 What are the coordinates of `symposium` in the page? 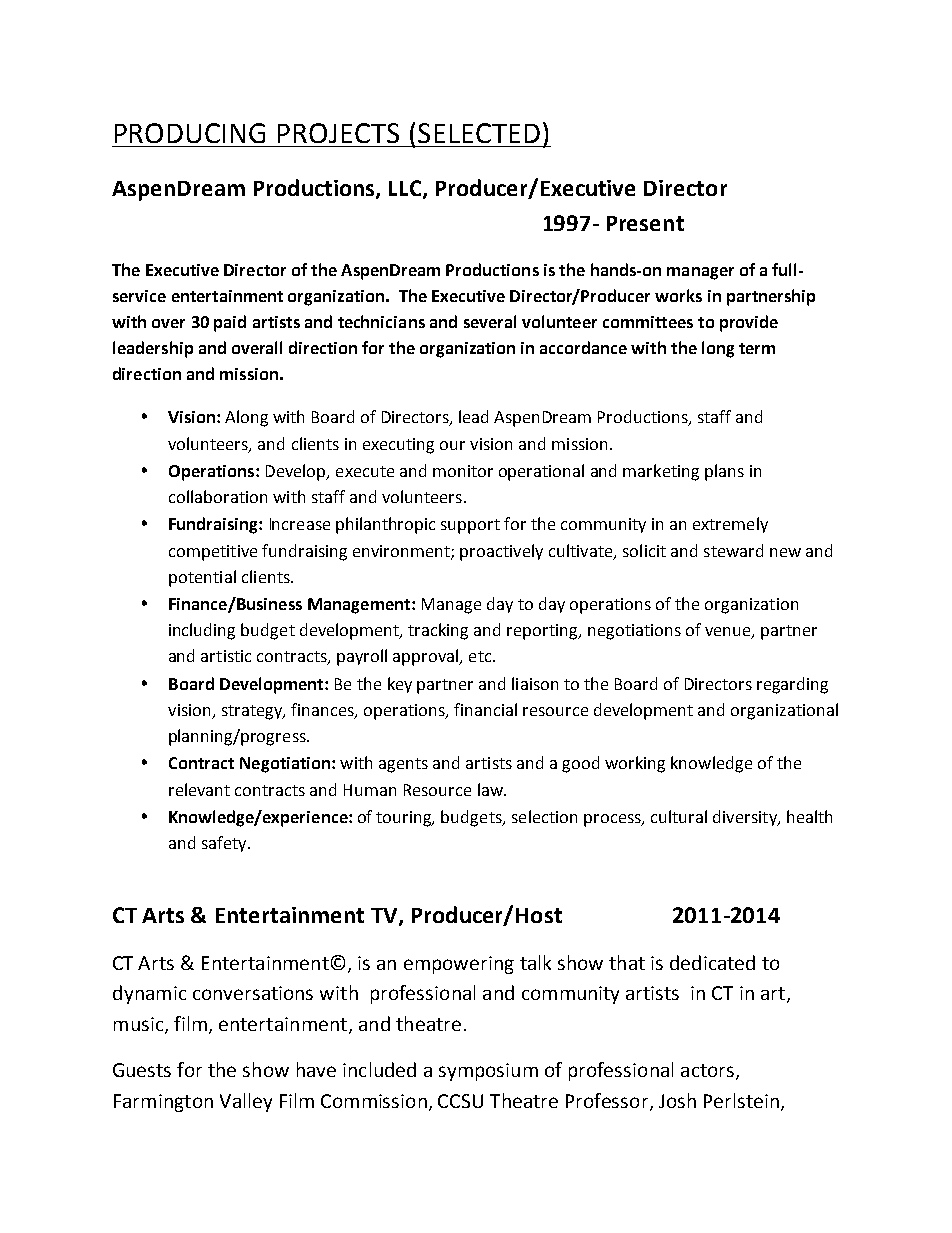 It's located at (488, 1072).
